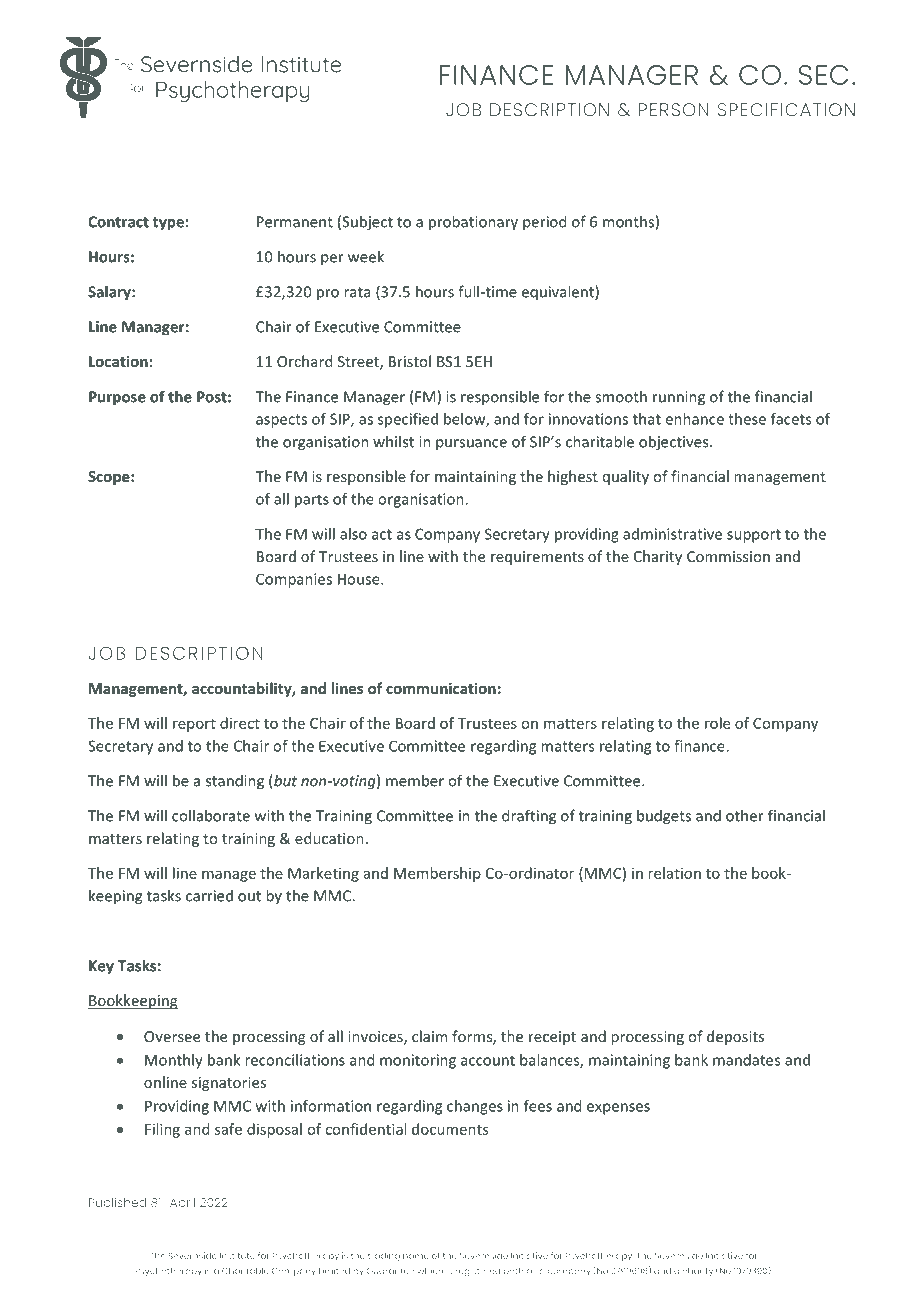  What do you see at coordinates (182, 1204) in the screenshot?
I see `April` at bounding box center [182, 1204].
